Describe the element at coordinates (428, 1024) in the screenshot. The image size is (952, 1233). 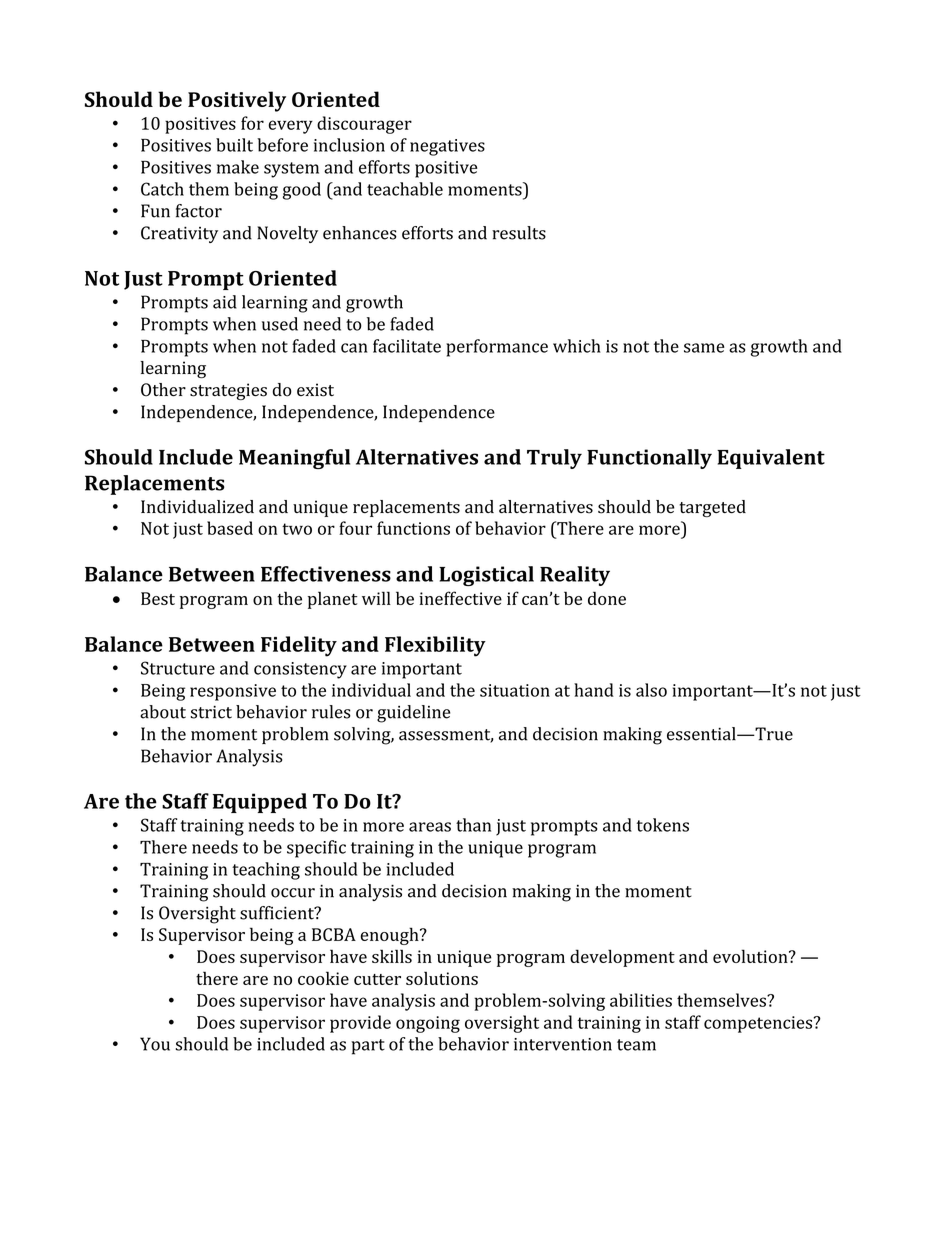
I see `ongoing` at that location.
